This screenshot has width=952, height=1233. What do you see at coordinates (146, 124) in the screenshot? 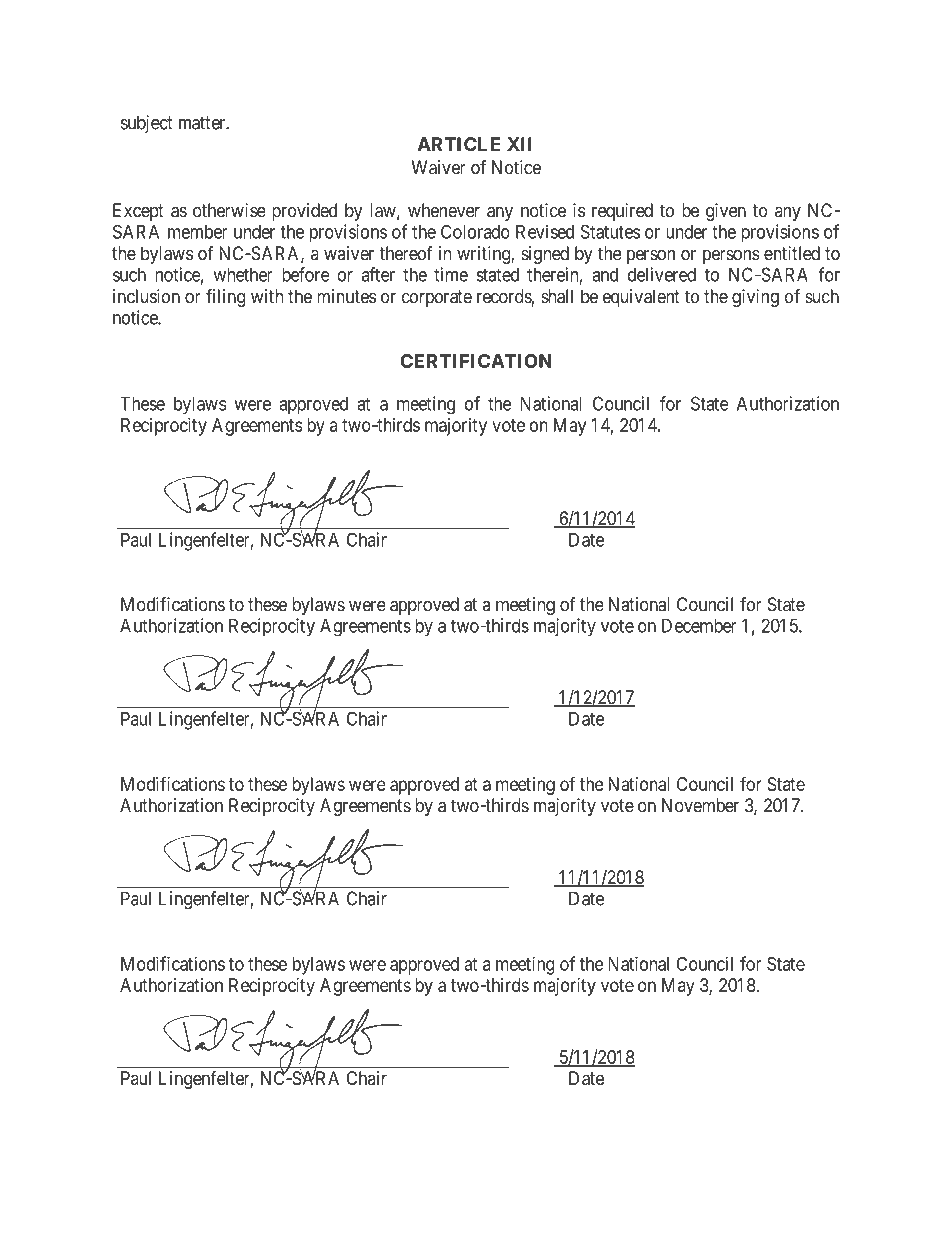
I see `subject` at bounding box center [146, 124].
